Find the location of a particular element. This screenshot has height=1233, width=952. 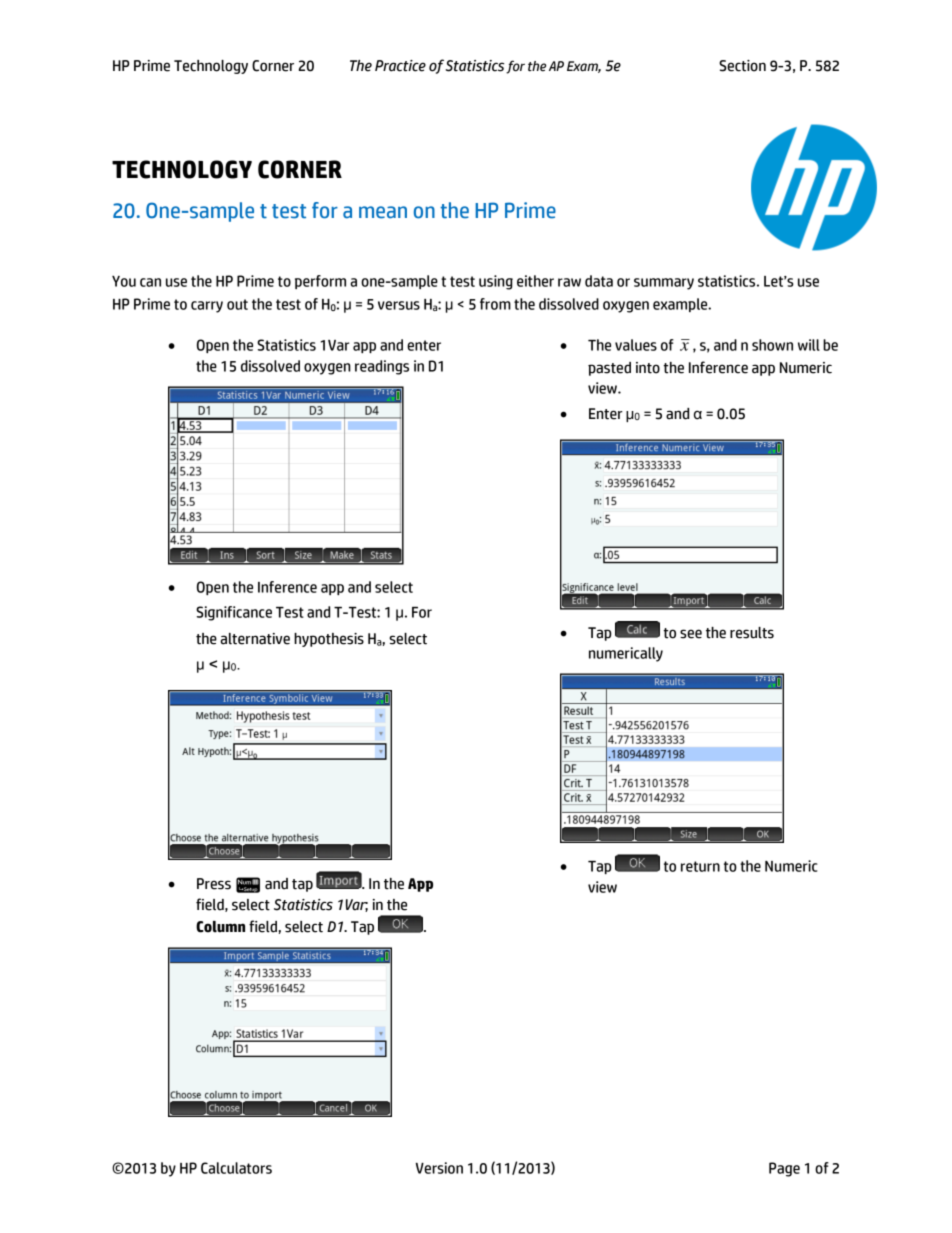

from is located at coordinates (495, 304).
